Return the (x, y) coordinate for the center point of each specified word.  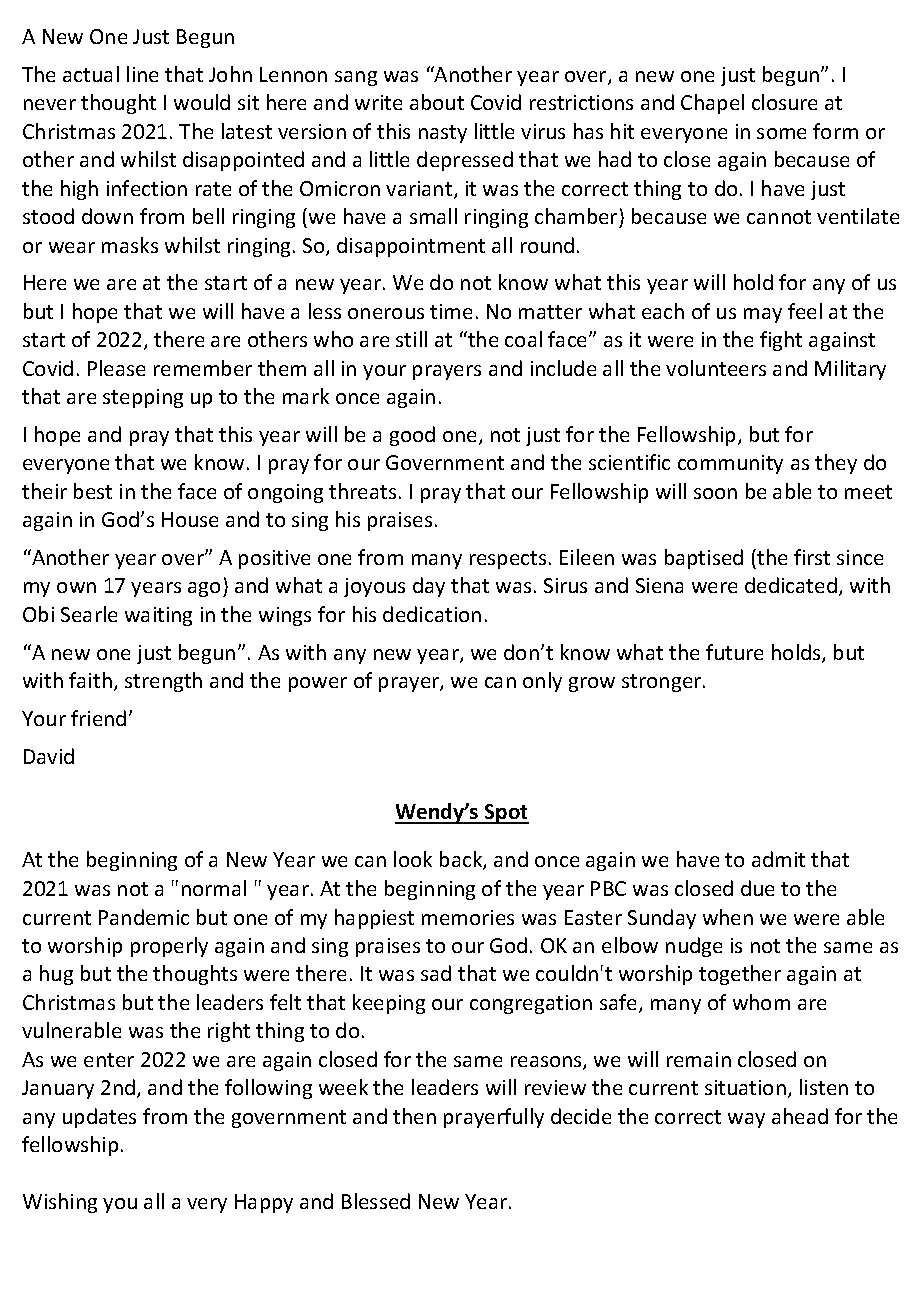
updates (99, 1118)
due (757, 888)
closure (784, 102)
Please (116, 368)
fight (781, 341)
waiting (158, 616)
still (411, 339)
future (734, 652)
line (142, 74)
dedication (432, 614)
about (437, 102)
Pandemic (144, 917)
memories (468, 917)
